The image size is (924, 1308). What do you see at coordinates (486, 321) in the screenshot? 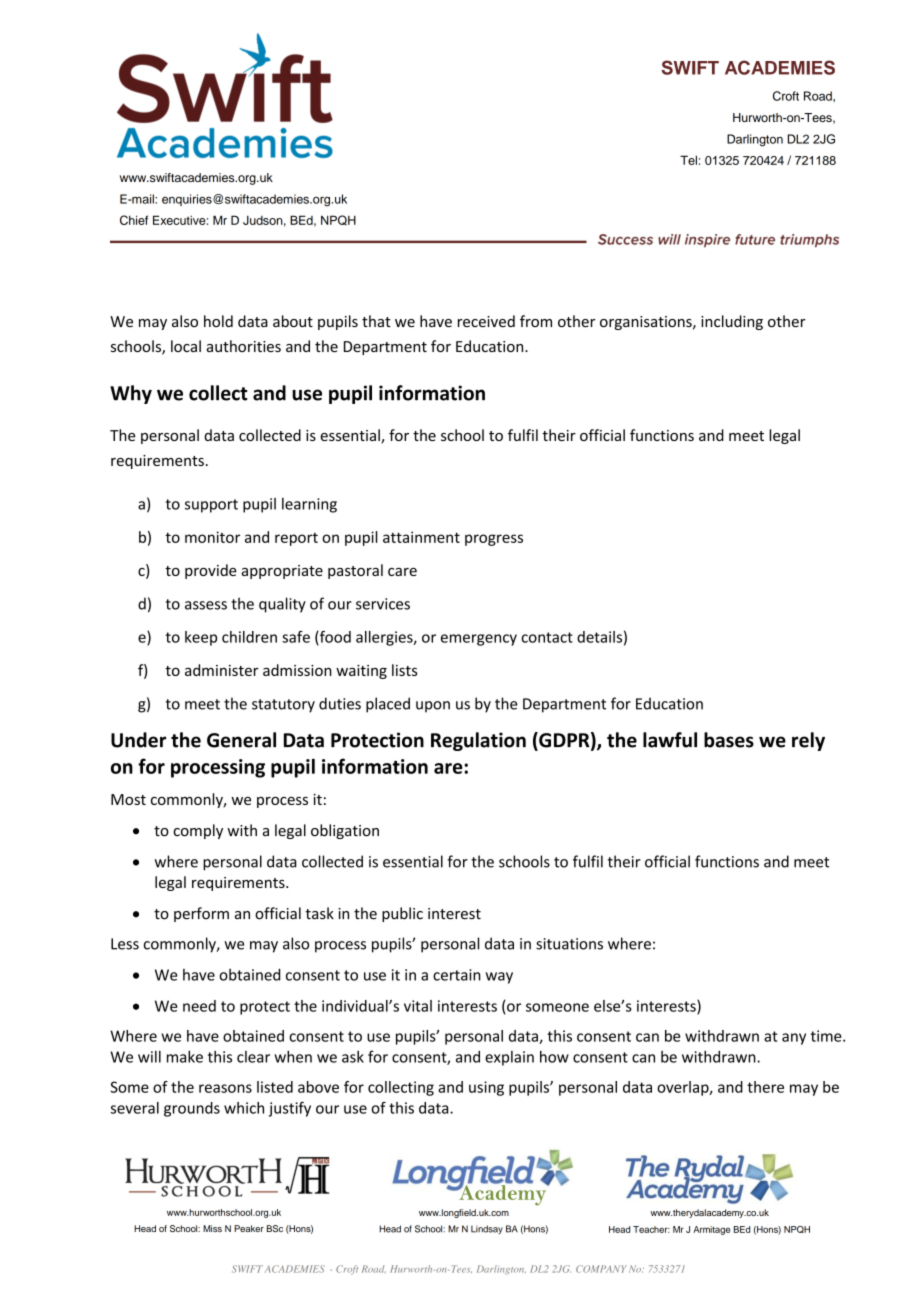
I see `received` at bounding box center [486, 321].
